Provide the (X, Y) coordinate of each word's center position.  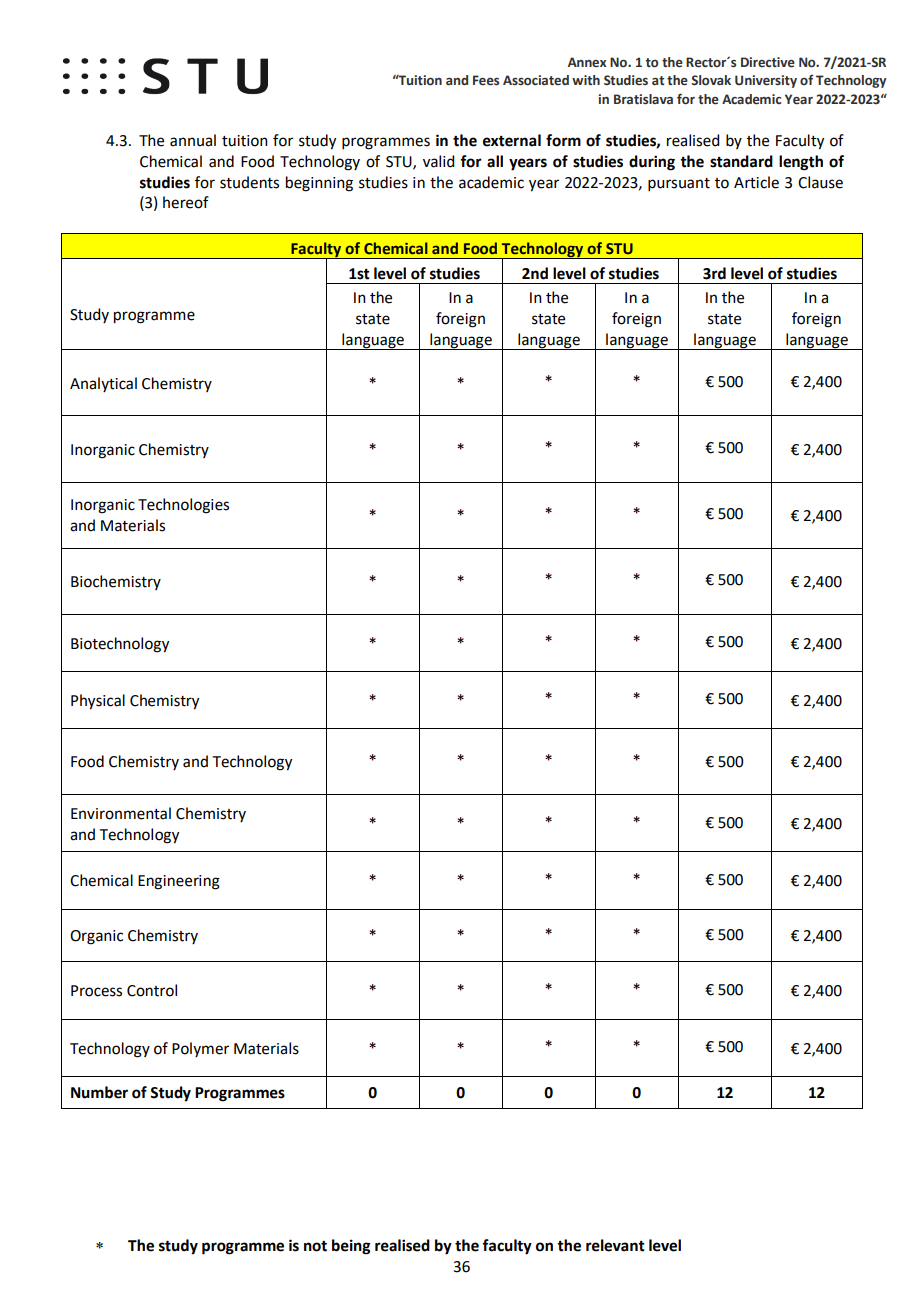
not (315, 1246)
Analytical (103, 384)
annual (193, 140)
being (351, 1247)
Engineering (179, 882)
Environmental (121, 813)
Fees (486, 80)
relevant (615, 1245)
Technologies (183, 506)
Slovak (711, 80)
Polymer (200, 1049)
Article (756, 182)
